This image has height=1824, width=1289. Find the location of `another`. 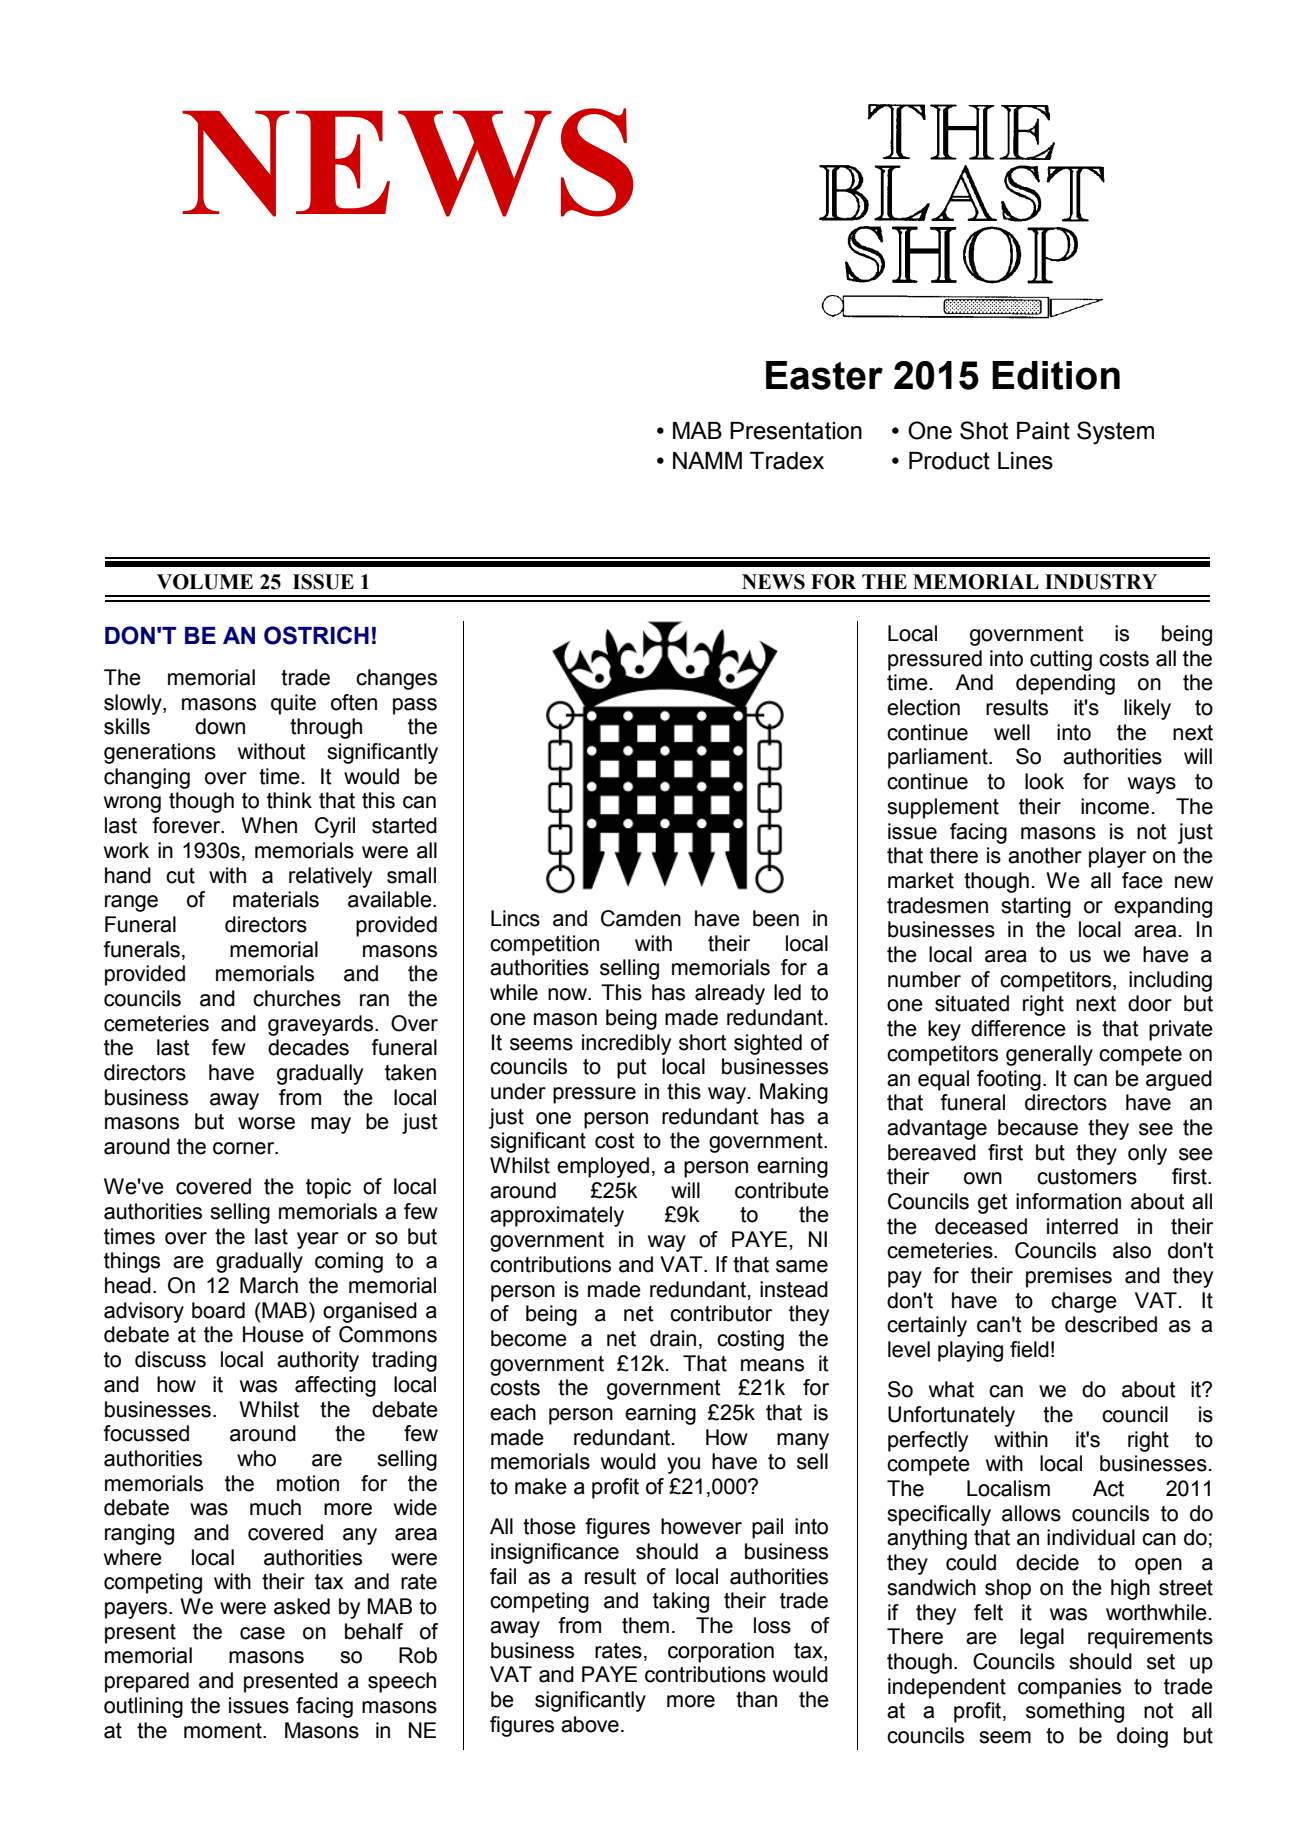

another is located at coordinates (1045, 855).
